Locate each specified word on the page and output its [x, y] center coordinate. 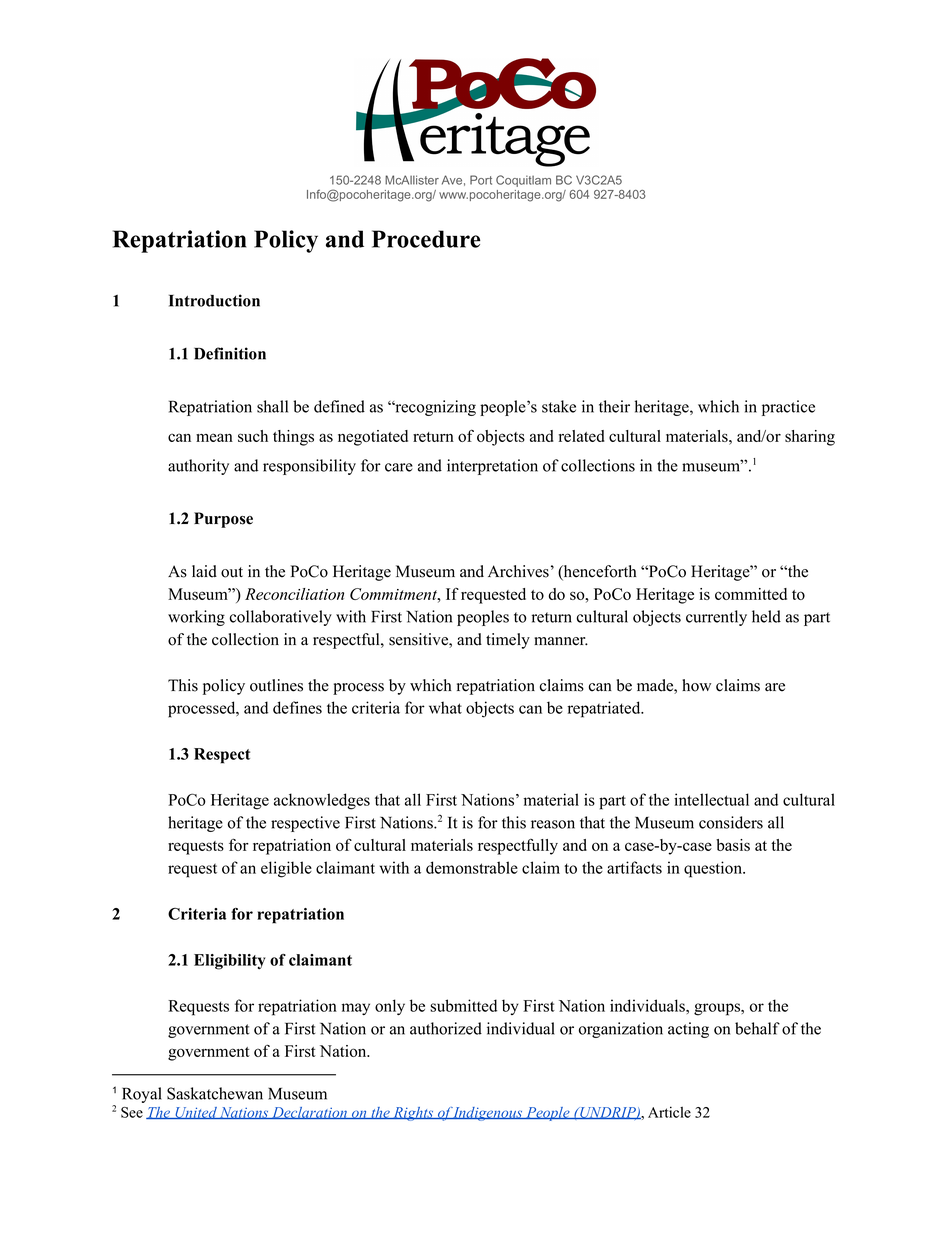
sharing [810, 438]
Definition [230, 353]
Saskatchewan [215, 1093]
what [445, 707]
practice [788, 408]
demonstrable [472, 867]
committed [751, 594]
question [714, 869]
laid [204, 571]
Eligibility [230, 962]
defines [297, 707]
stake [559, 406]
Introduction [214, 300]
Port [481, 180]
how [696, 685]
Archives [518, 571]
